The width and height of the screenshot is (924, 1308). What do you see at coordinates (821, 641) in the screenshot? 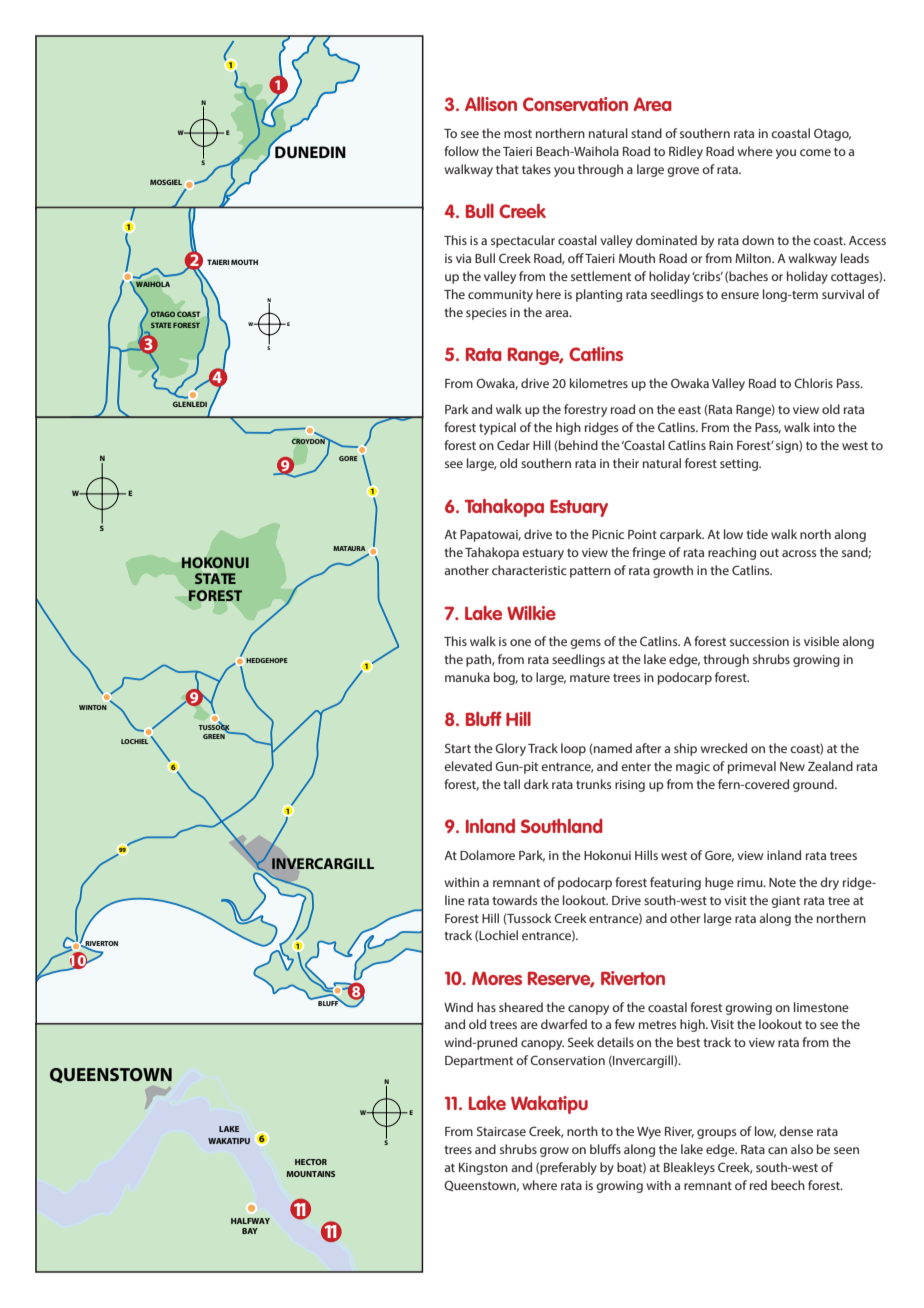
I see `visible` at bounding box center [821, 641].
